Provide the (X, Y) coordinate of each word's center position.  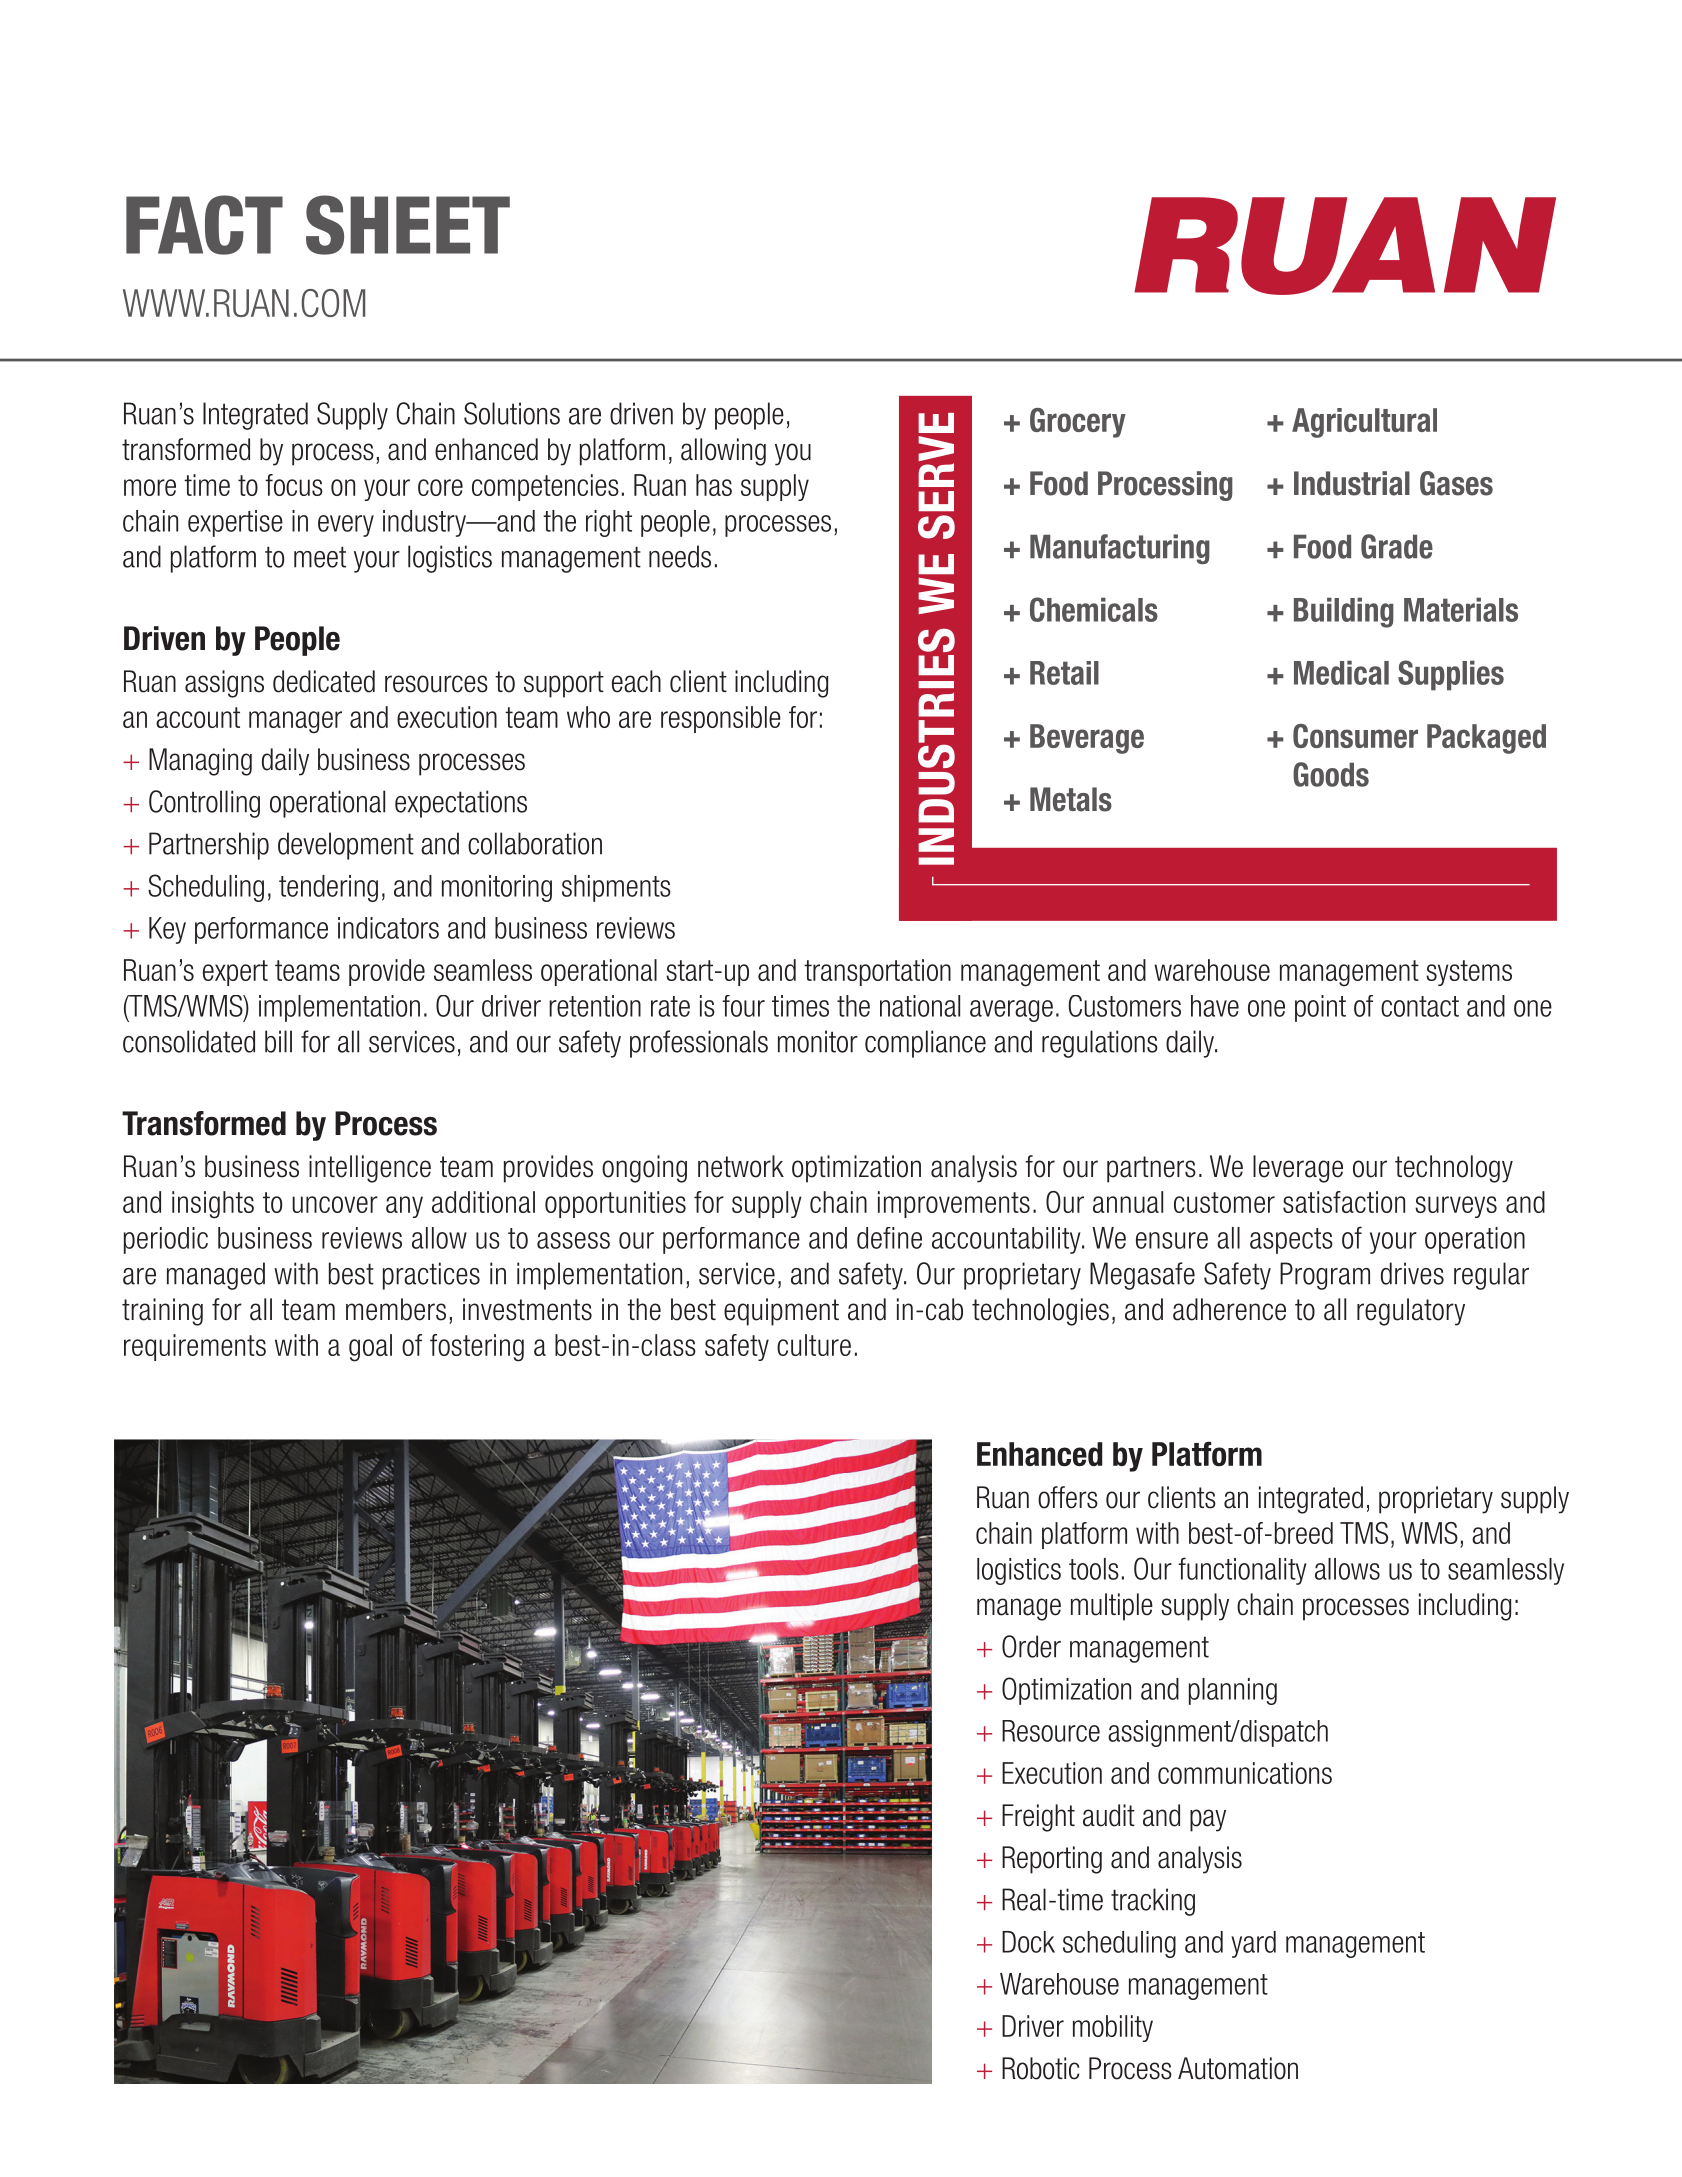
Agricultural (1364, 423)
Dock (1028, 1942)
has (714, 485)
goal (370, 1348)
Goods (1331, 774)
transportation (877, 972)
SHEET (408, 225)
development (346, 846)
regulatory (1411, 1312)
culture (814, 1345)
